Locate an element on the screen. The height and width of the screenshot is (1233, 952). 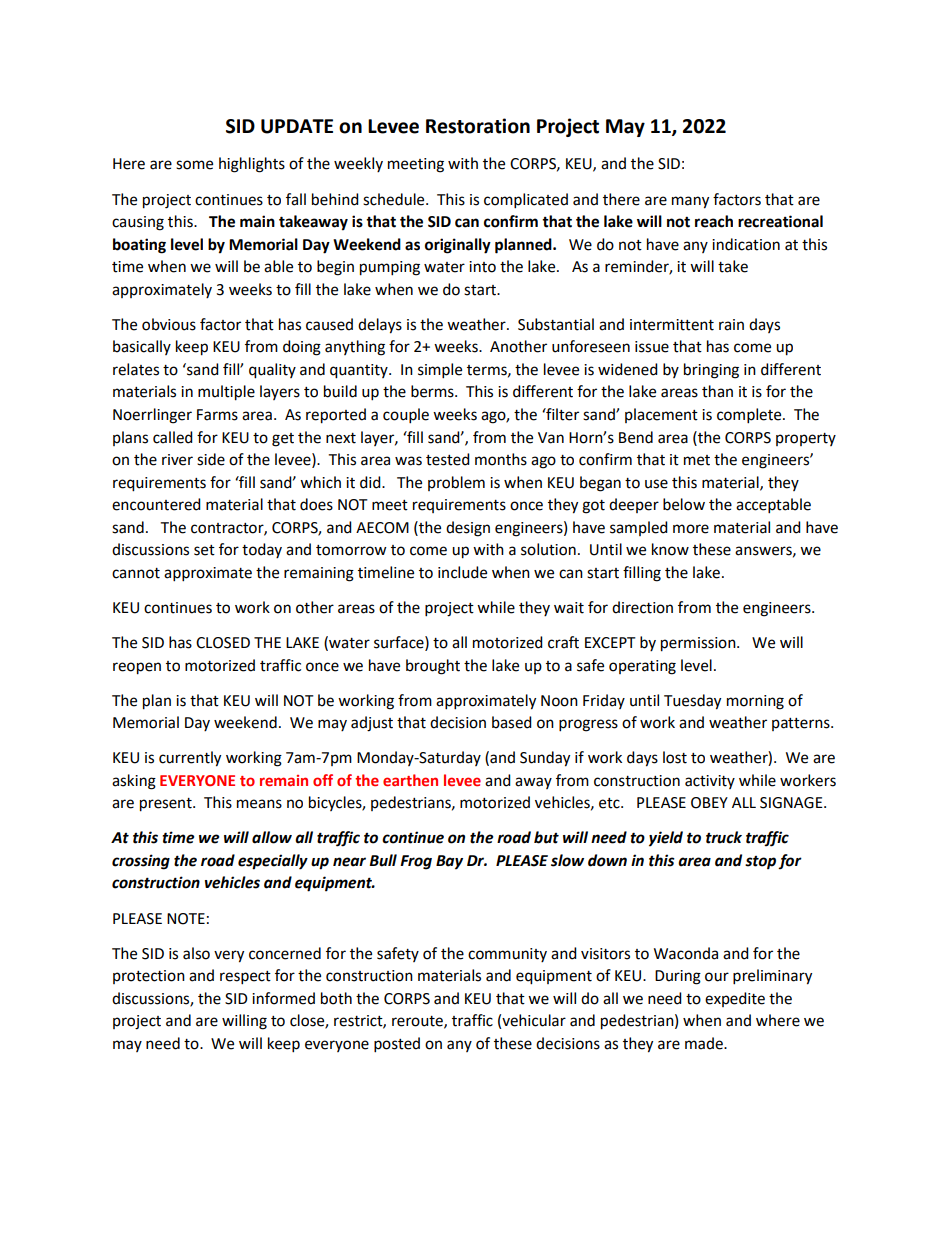
Restoration is located at coordinates (478, 126).
